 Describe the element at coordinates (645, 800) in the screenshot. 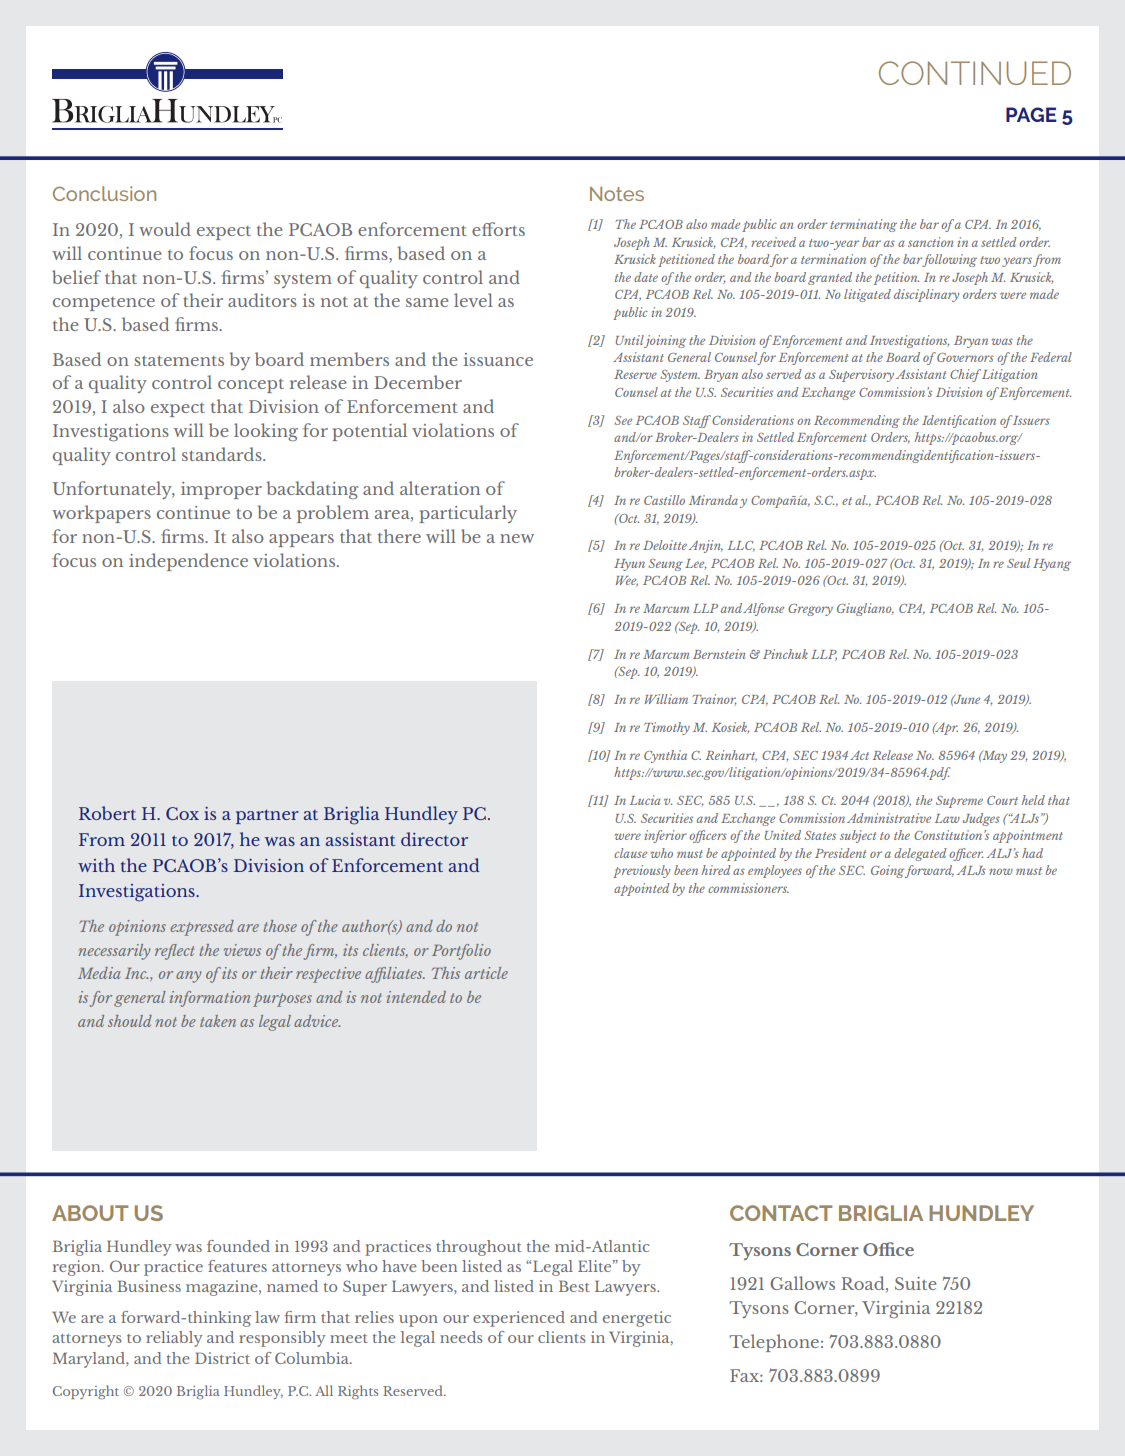

I see `Lucia` at that location.
